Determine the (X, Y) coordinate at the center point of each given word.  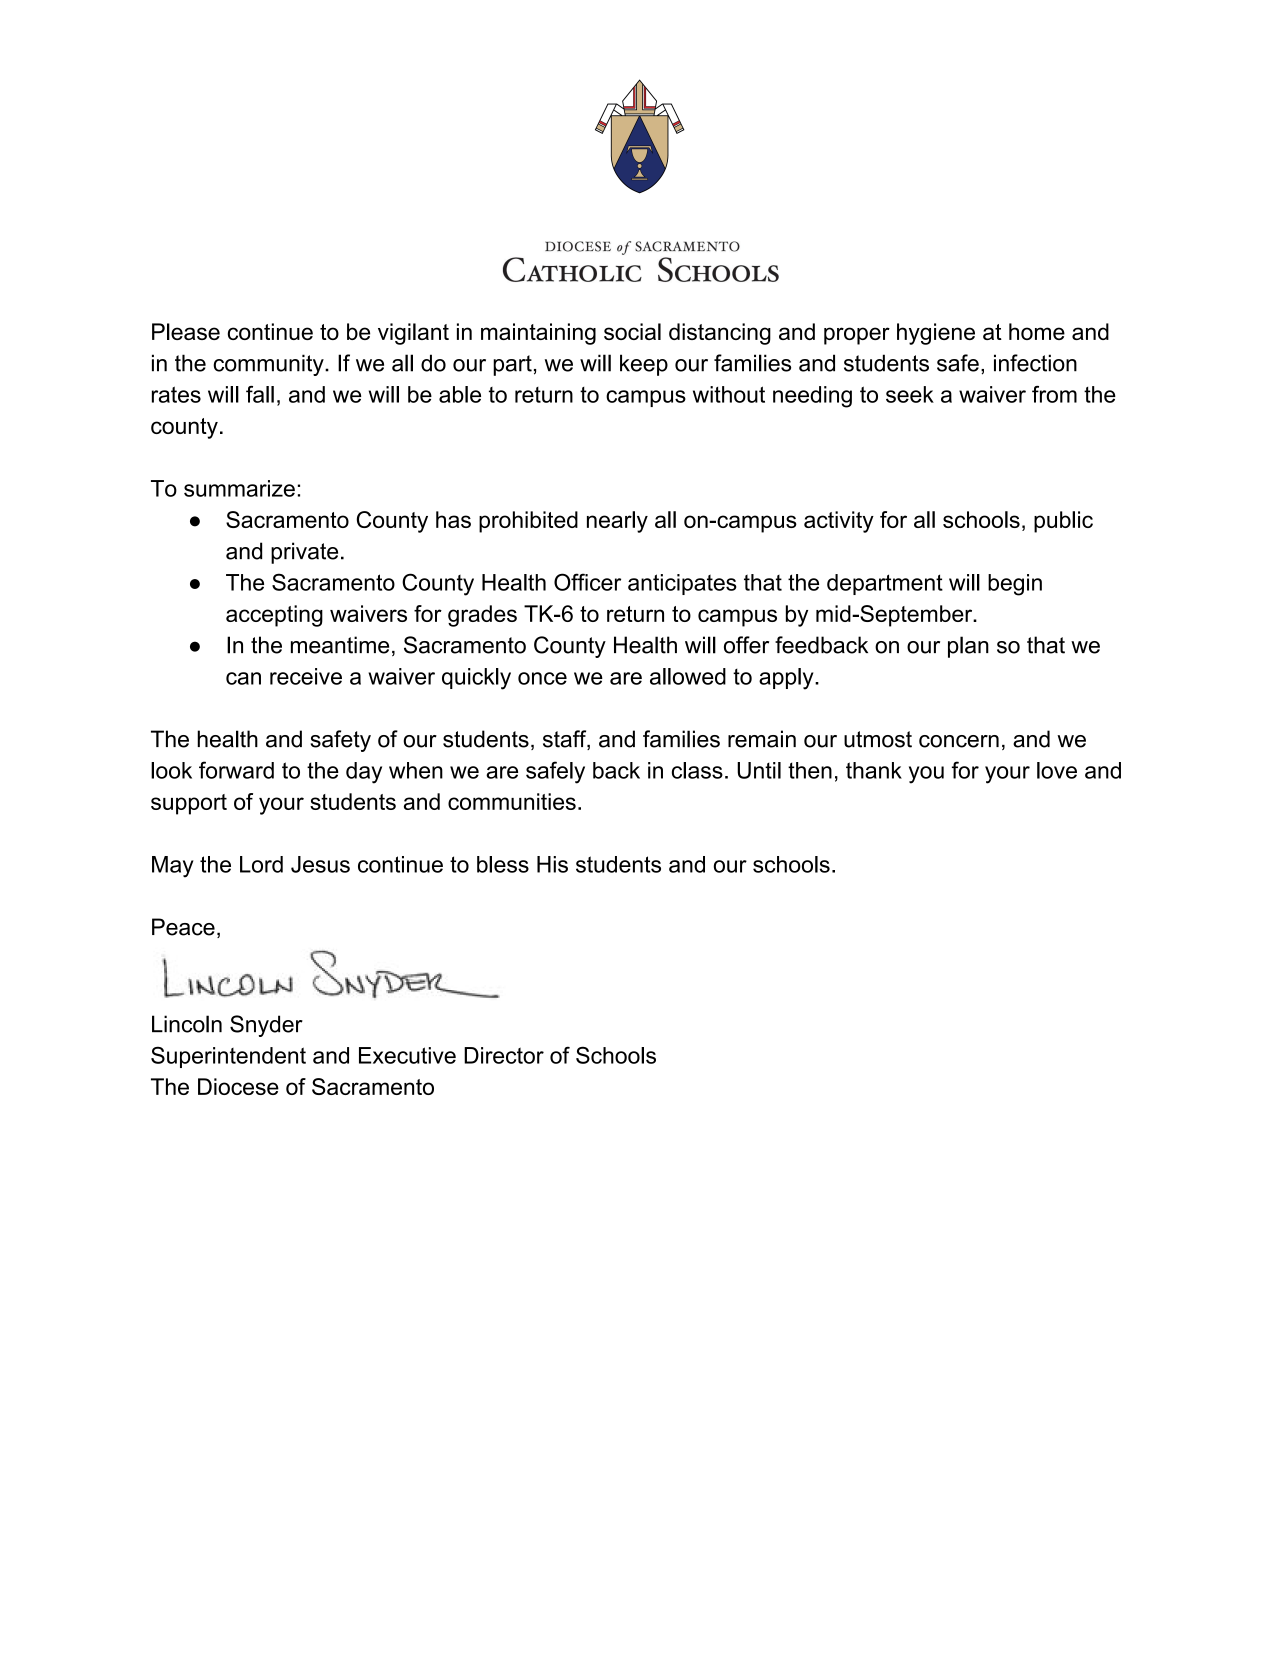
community (269, 365)
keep (644, 365)
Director (504, 1055)
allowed (688, 676)
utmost (878, 739)
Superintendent (228, 1057)
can (243, 678)
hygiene (936, 334)
